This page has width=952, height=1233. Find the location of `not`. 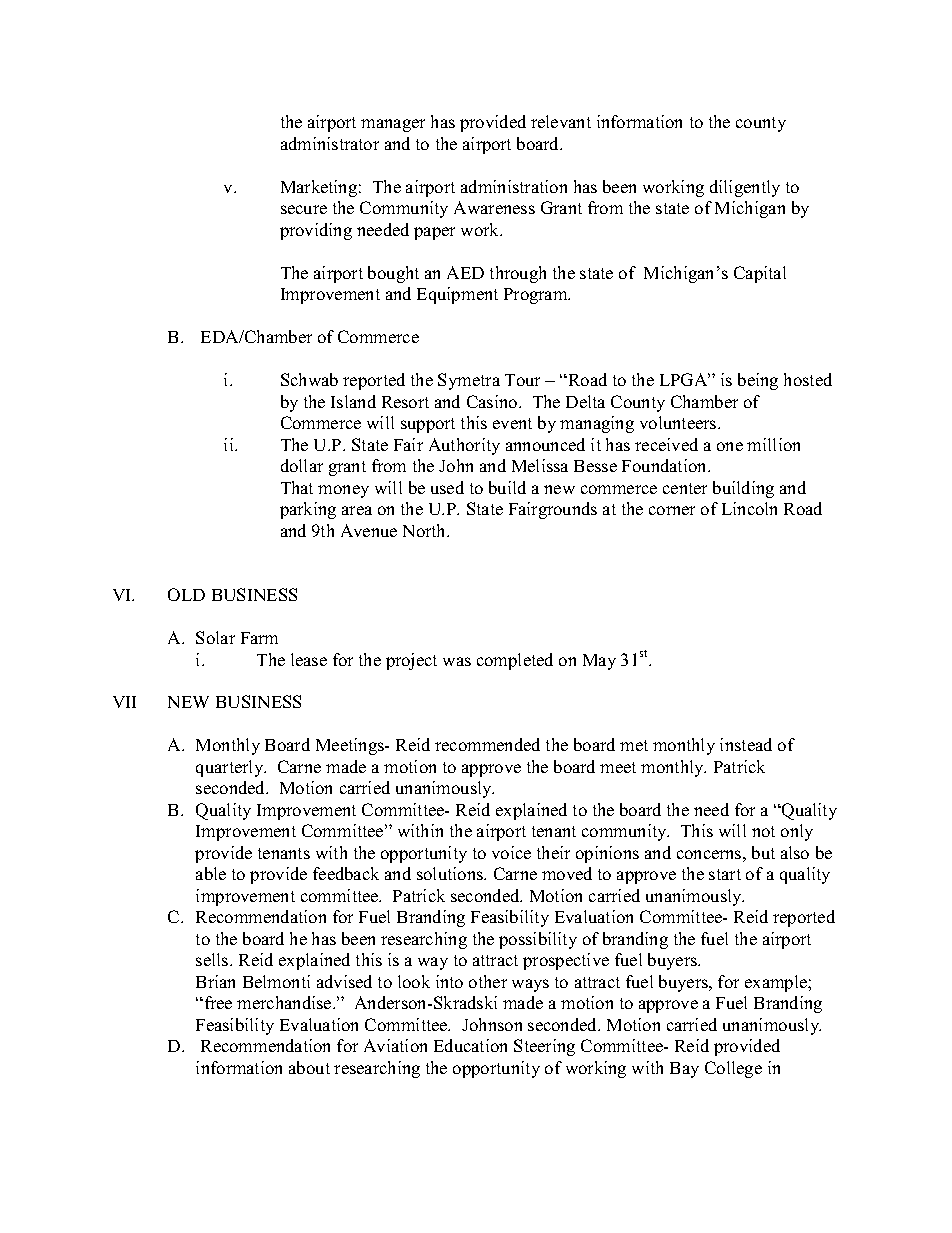

not is located at coordinates (763, 831).
